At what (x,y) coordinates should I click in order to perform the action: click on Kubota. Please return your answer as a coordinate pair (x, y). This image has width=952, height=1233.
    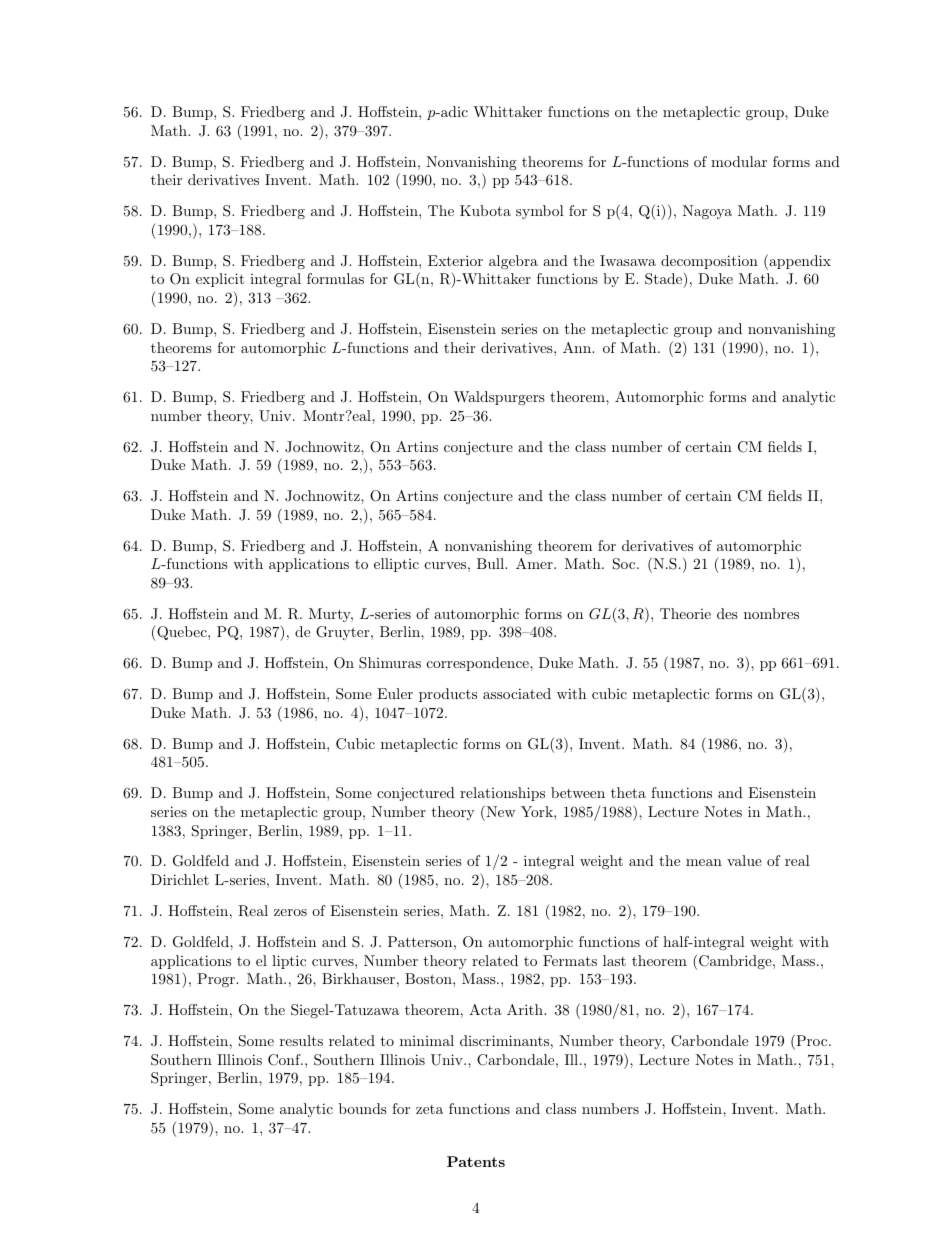
    Looking at the image, I should click on (485, 210).
